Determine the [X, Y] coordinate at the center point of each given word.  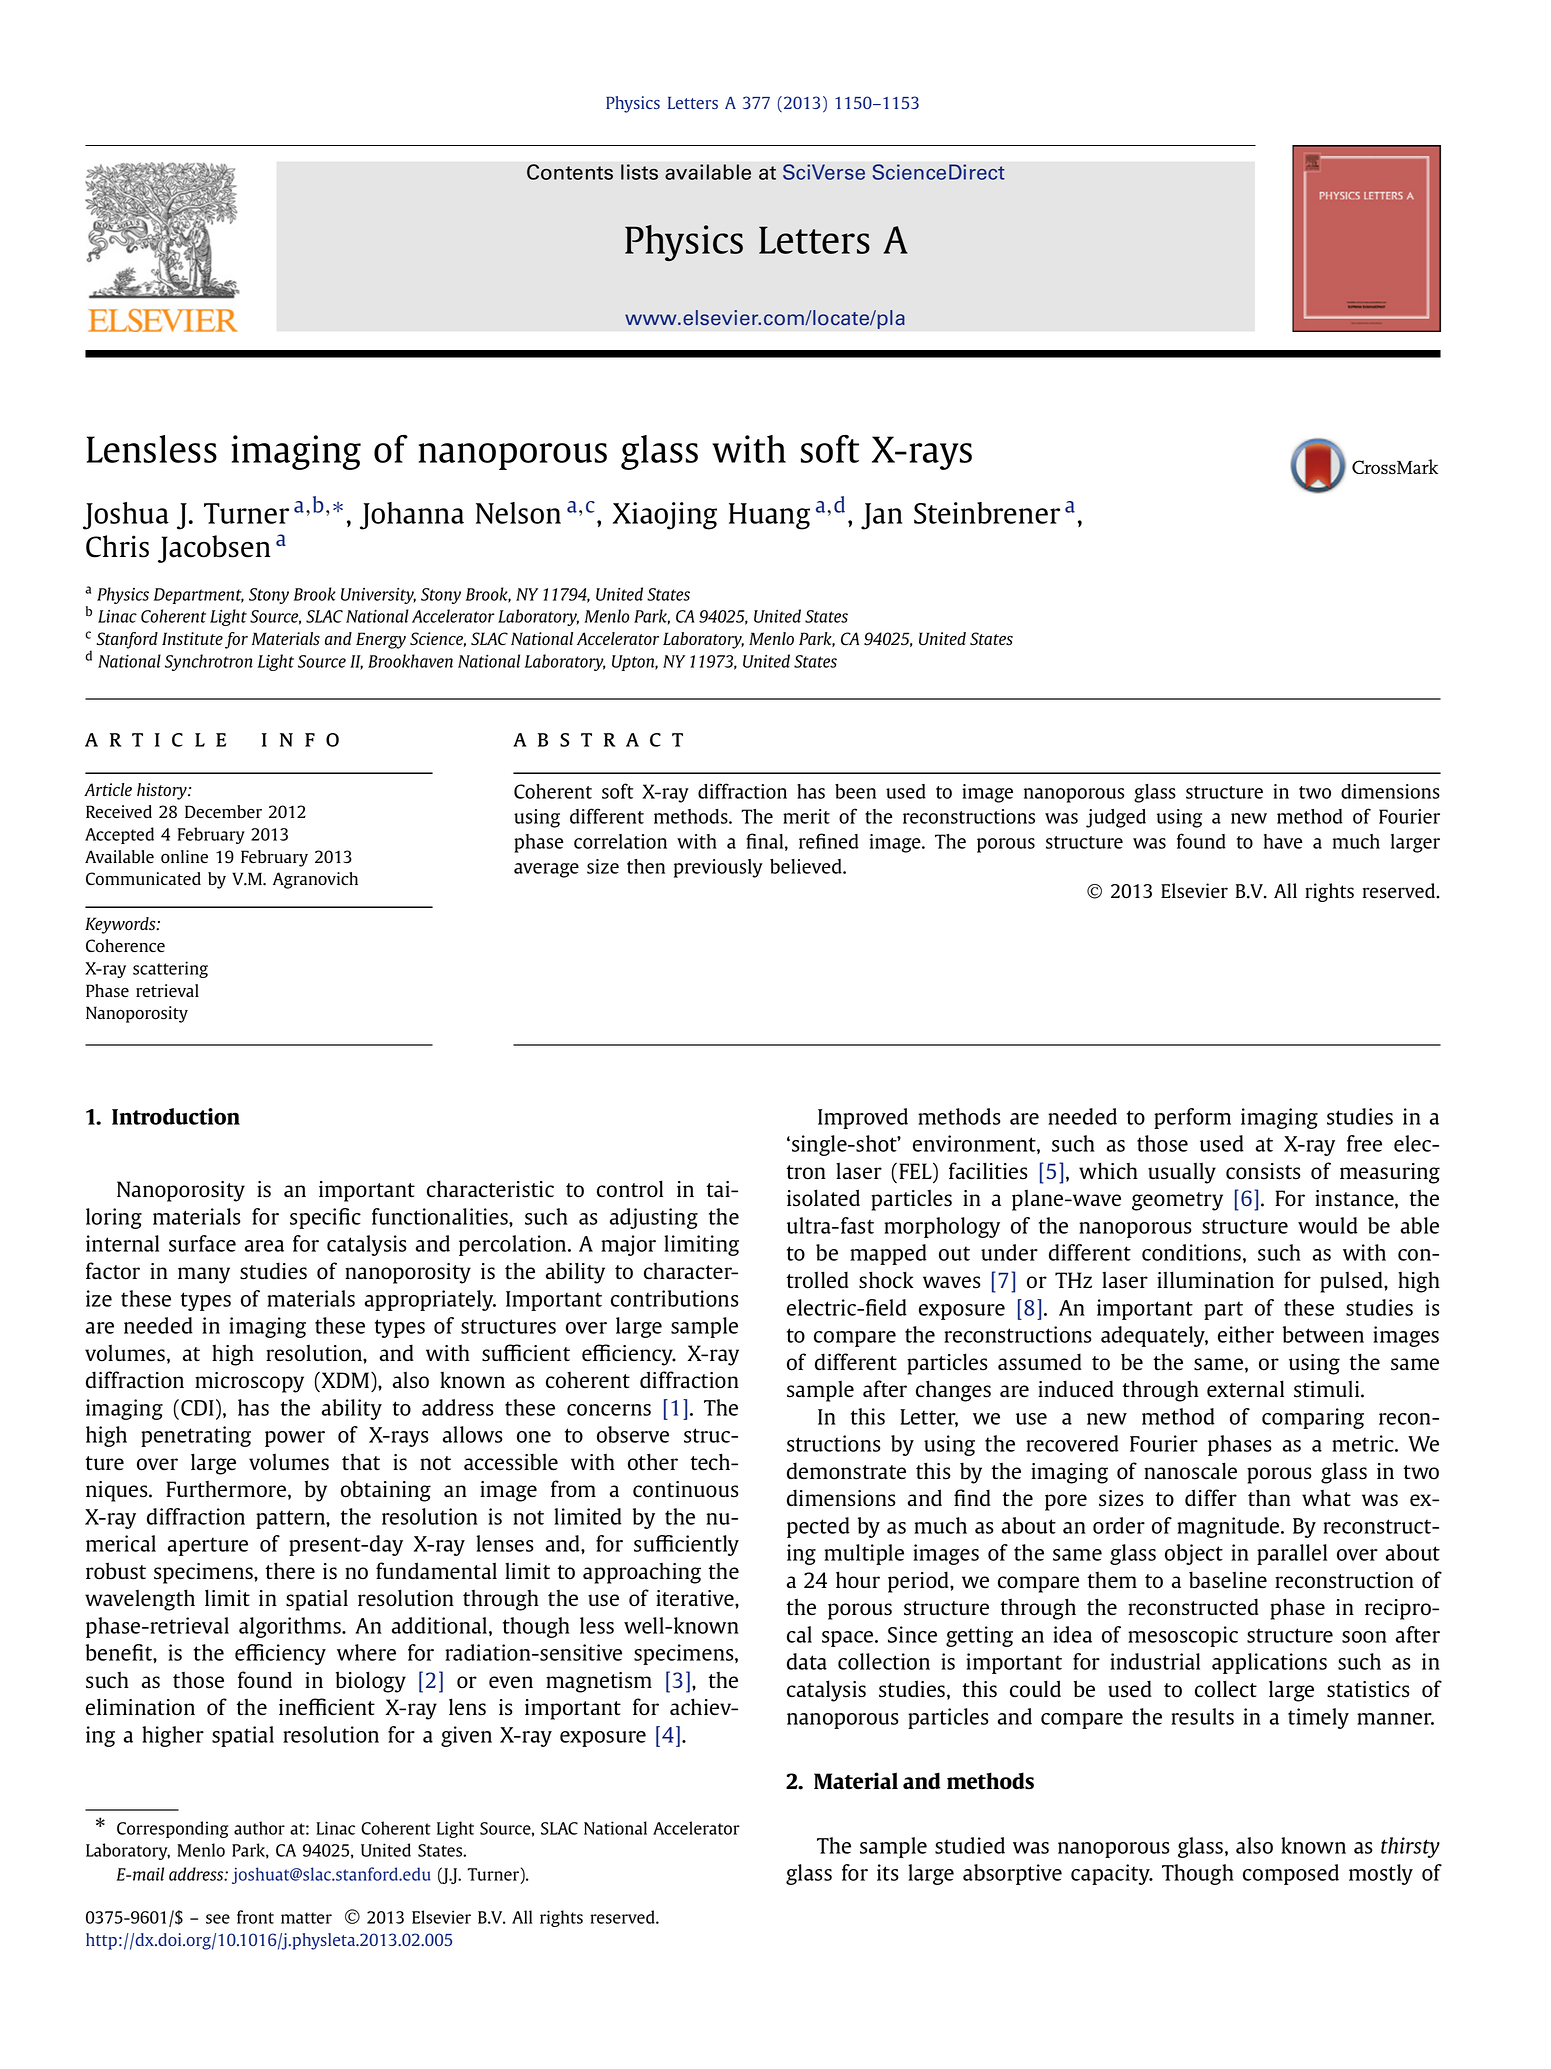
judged [1116, 818]
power [295, 1439]
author [259, 1828]
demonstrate [846, 1471]
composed [1291, 1874]
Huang [769, 516]
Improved [863, 1118]
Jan [881, 516]
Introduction [176, 1116]
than [1269, 1497]
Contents [570, 172]
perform [1192, 1118]
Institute [192, 639]
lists [639, 172]
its [888, 1872]
